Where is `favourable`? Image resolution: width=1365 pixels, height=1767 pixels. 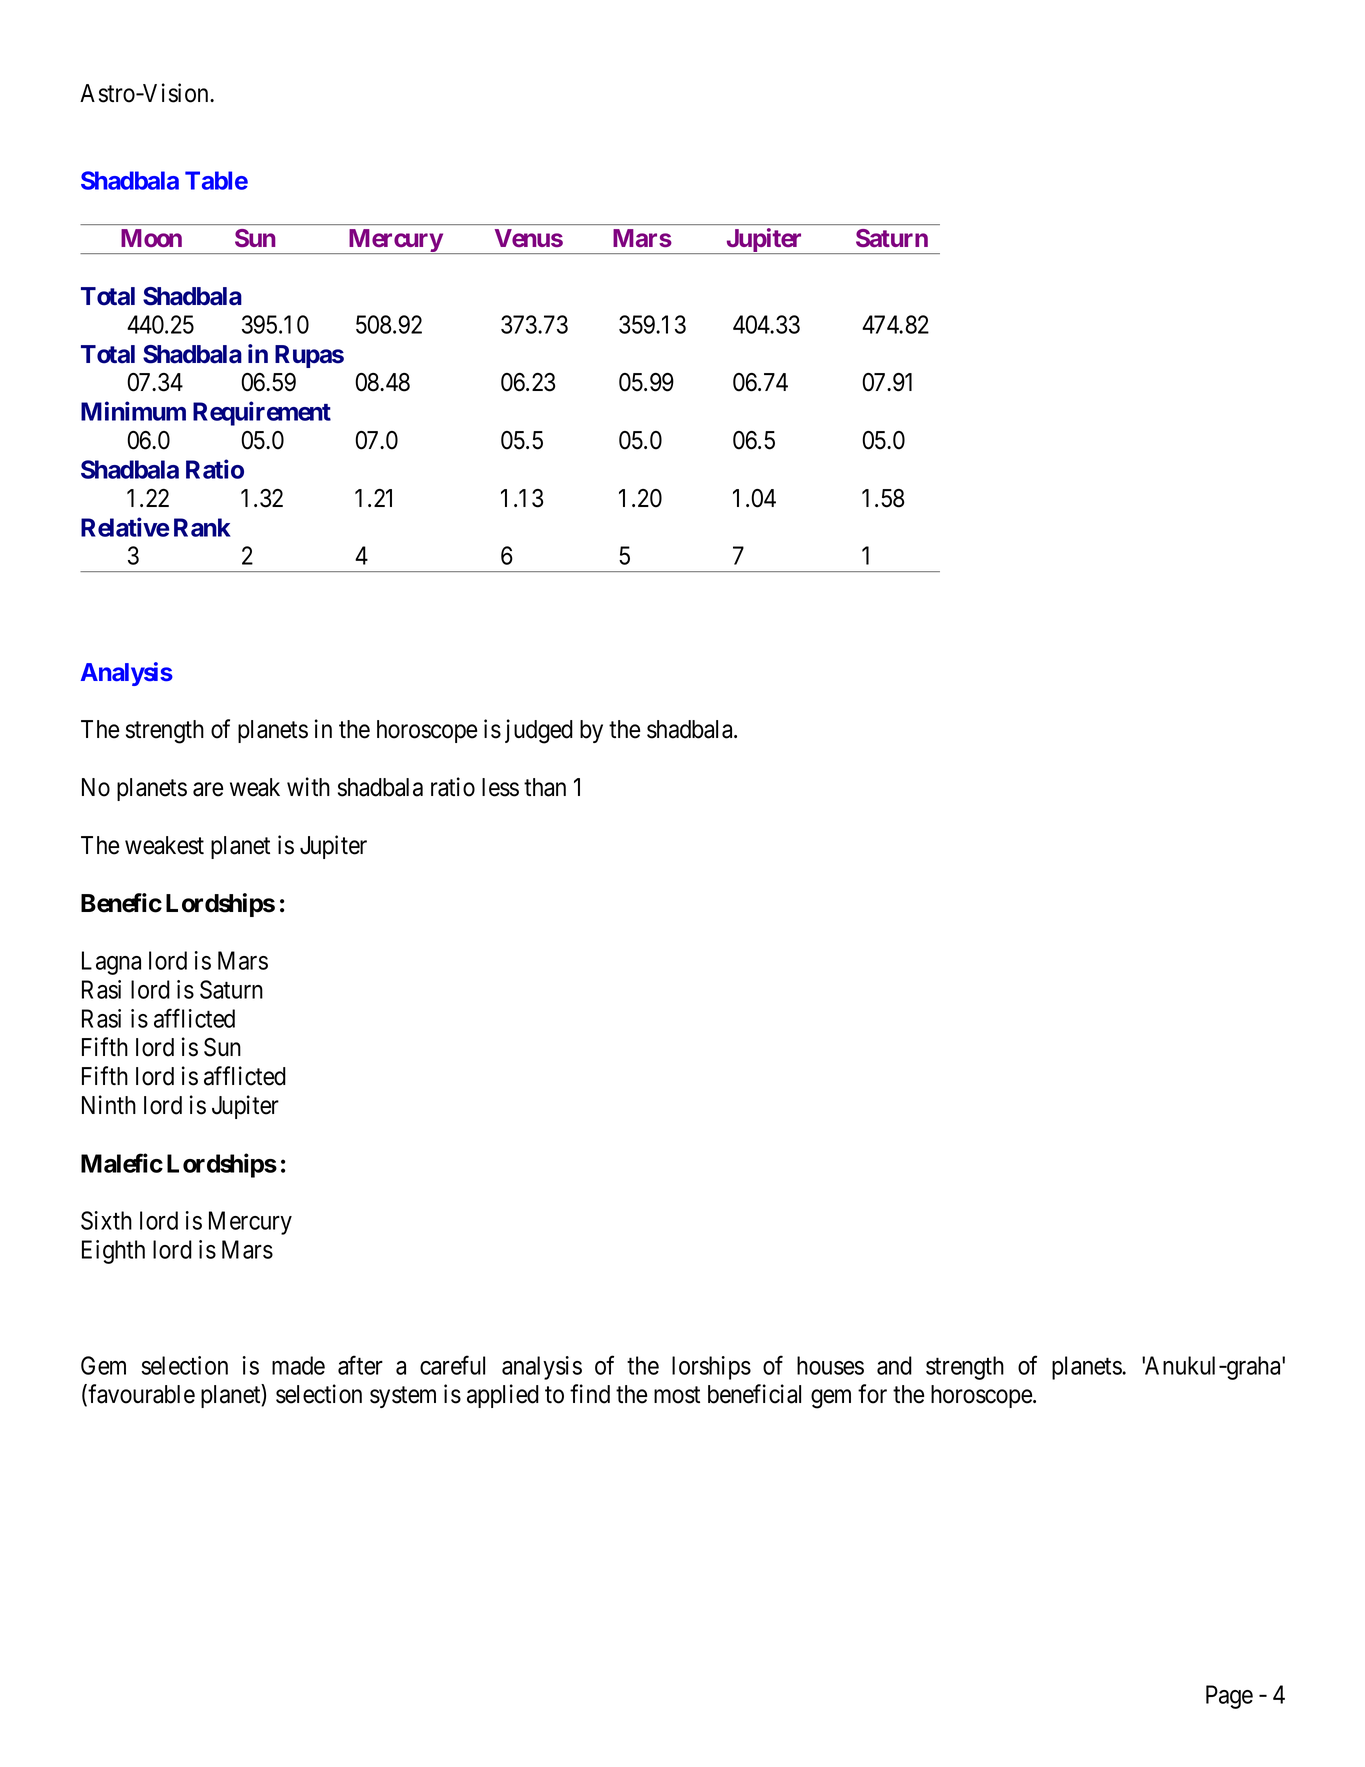
favourable is located at coordinates (141, 1394).
